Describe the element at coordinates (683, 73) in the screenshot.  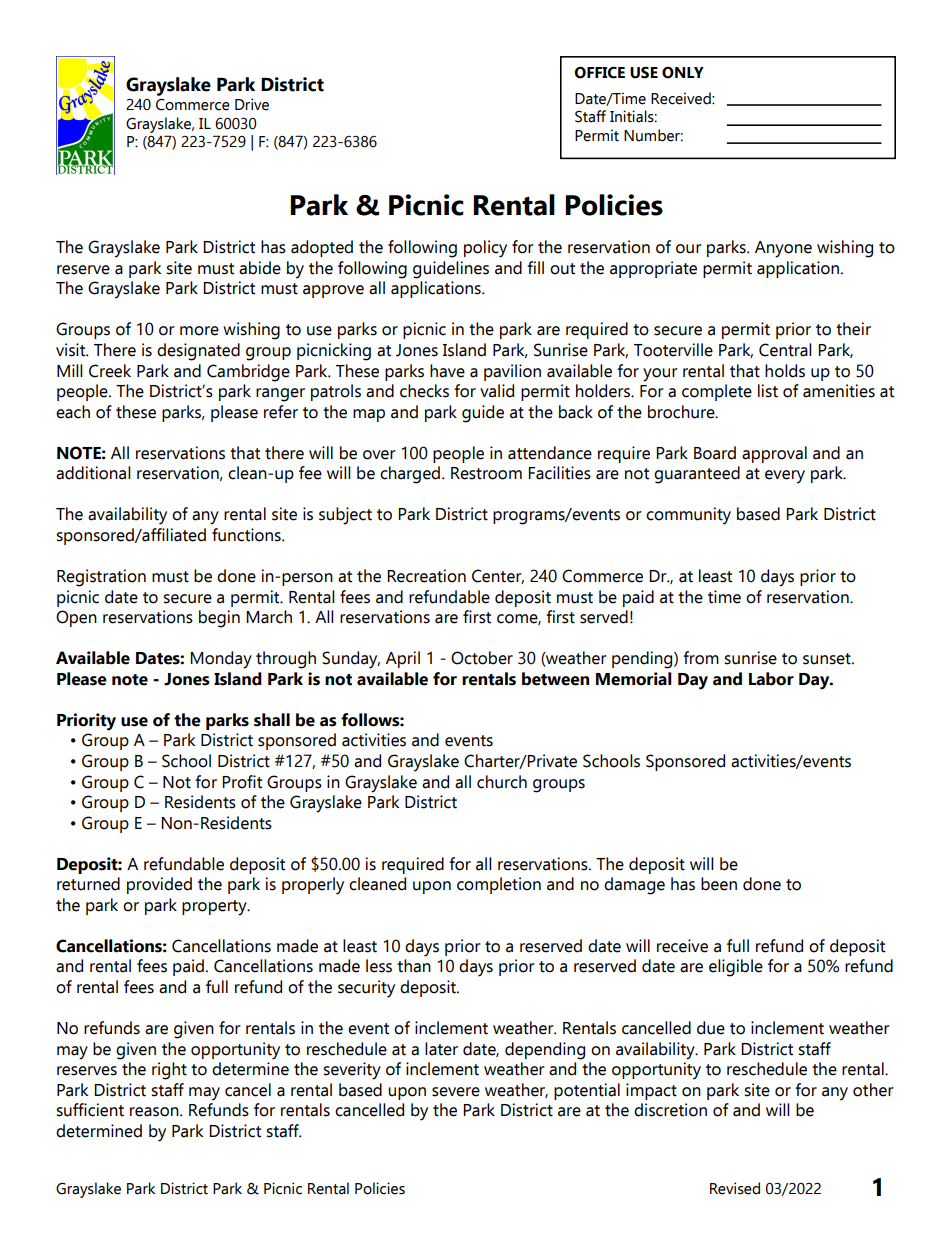
I see `ONLY` at that location.
